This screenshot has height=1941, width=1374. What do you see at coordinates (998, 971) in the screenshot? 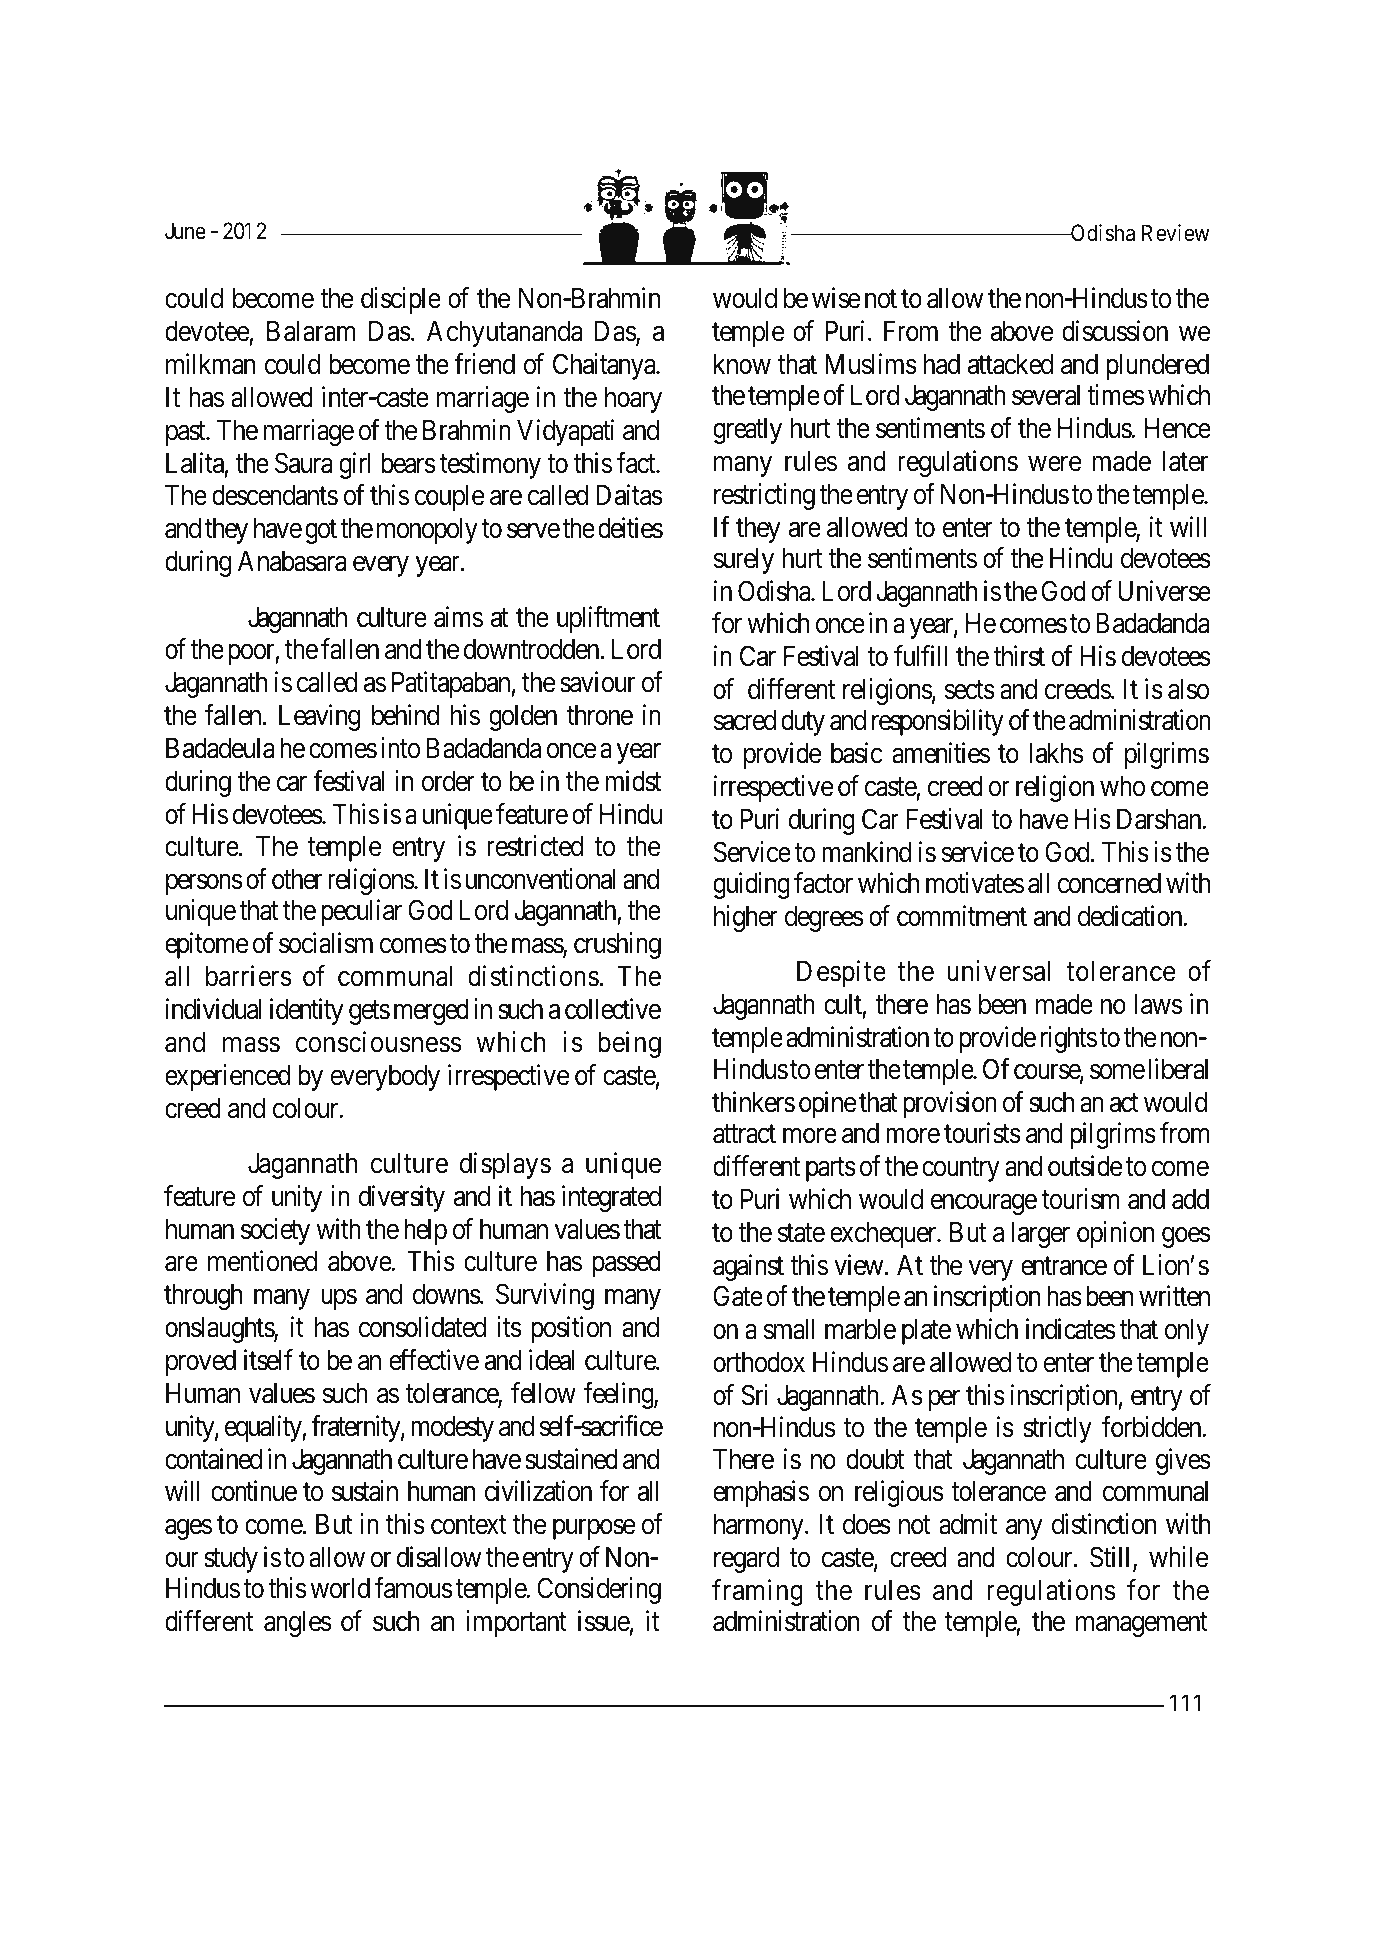
I see `universal` at bounding box center [998, 971].
